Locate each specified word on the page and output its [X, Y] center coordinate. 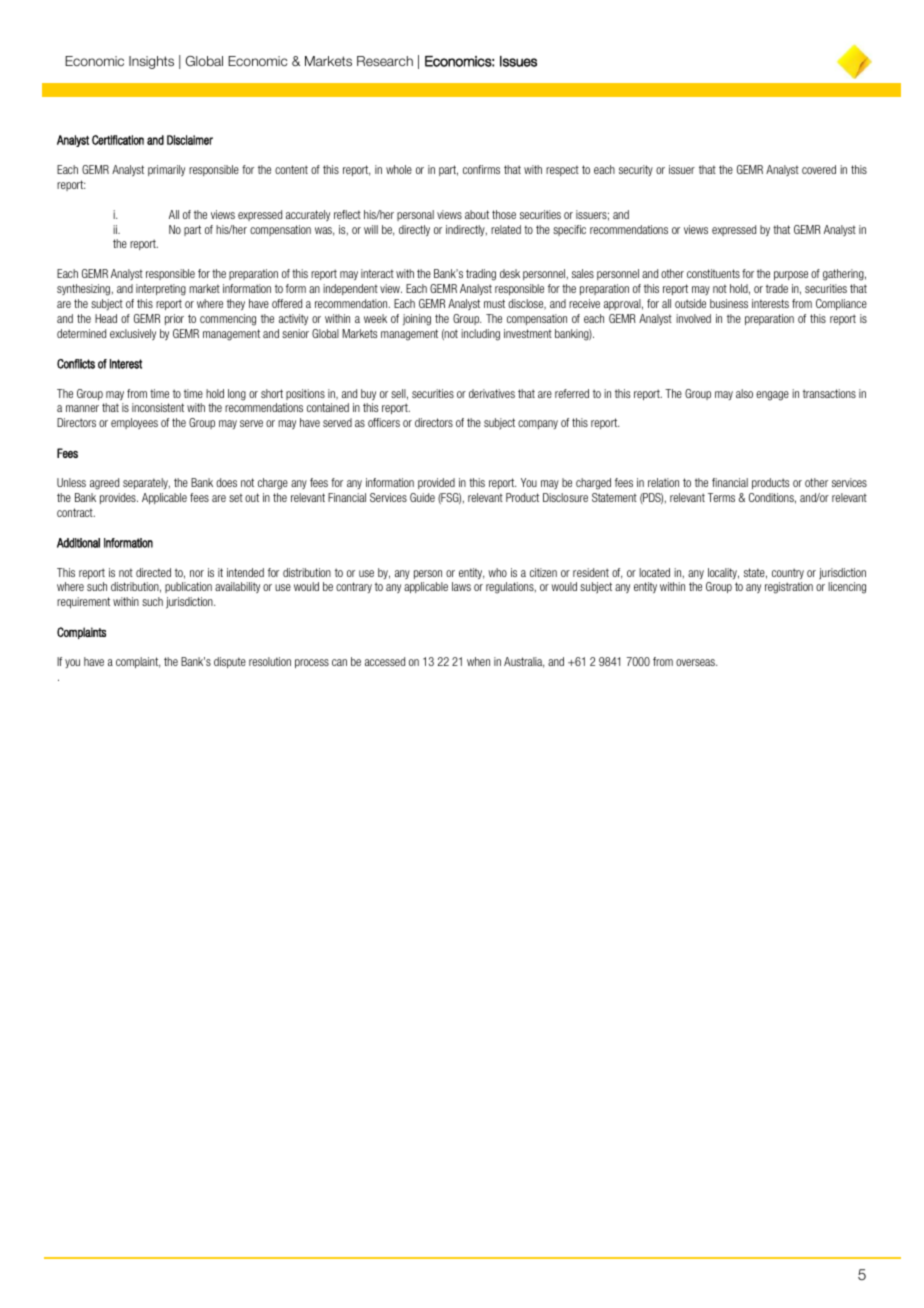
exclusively [133, 334]
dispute [230, 662]
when [478, 661]
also [744, 393]
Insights [151, 62]
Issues [518, 61]
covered [819, 169]
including [480, 335]
